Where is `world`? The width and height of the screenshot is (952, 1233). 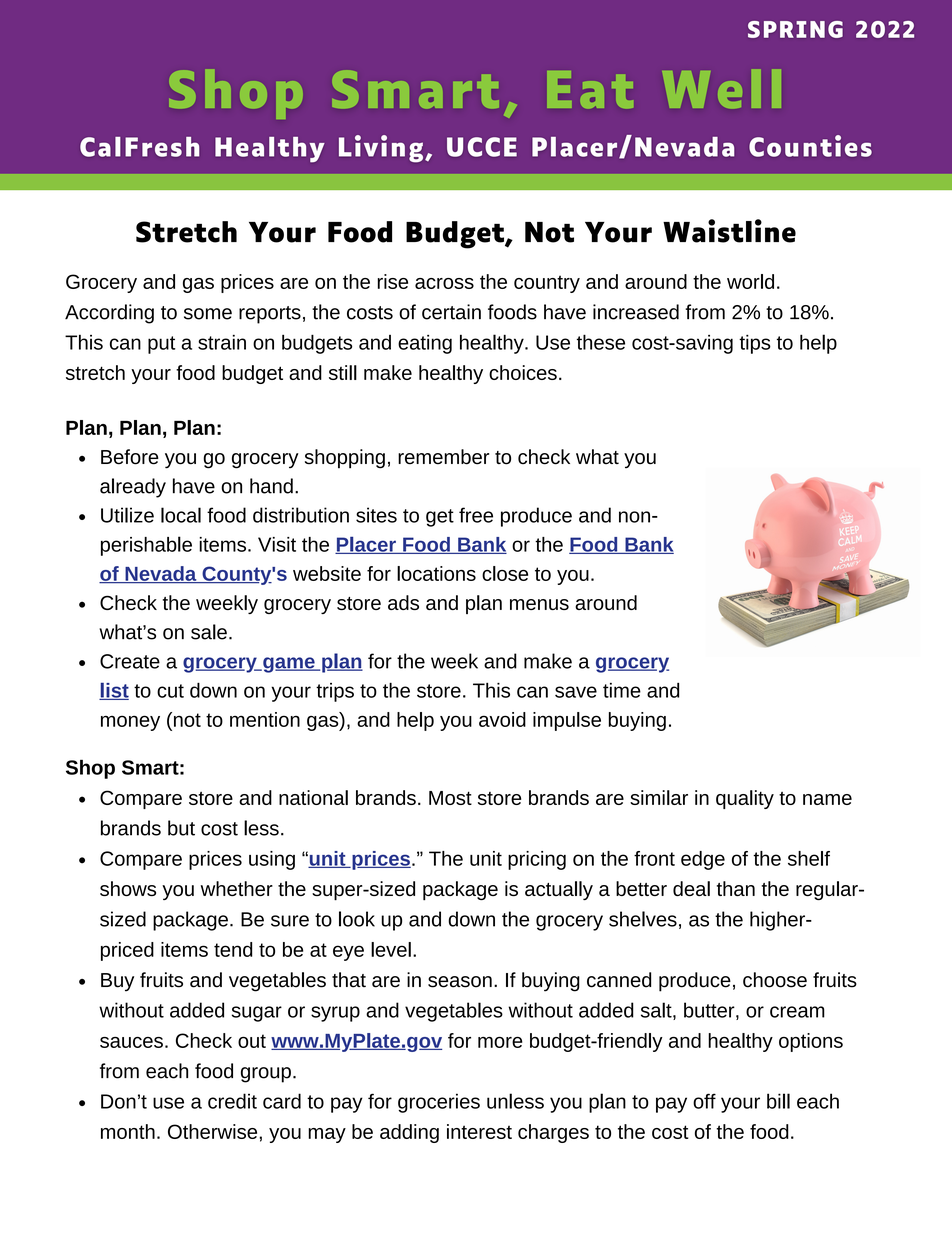 world is located at coordinates (750, 281).
